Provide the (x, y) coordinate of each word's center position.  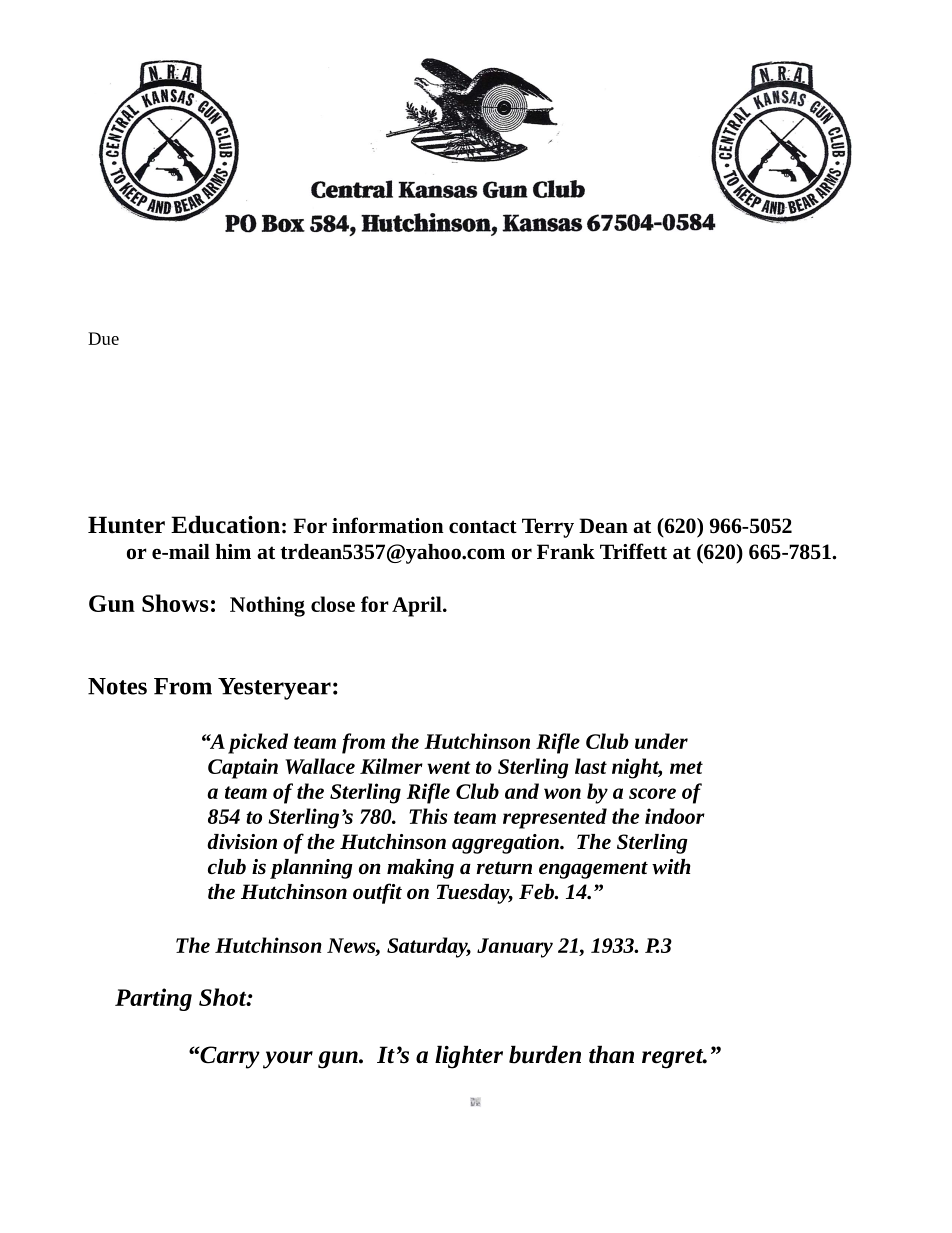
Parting (153, 999)
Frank (566, 551)
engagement (593, 870)
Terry (548, 528)
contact (483, 526)
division (242, 842)
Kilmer (391, 766)
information (388, 525)
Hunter (126, 525)
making (420, 869)
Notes (117, 686)
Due (103, 338)
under (661, 741)
